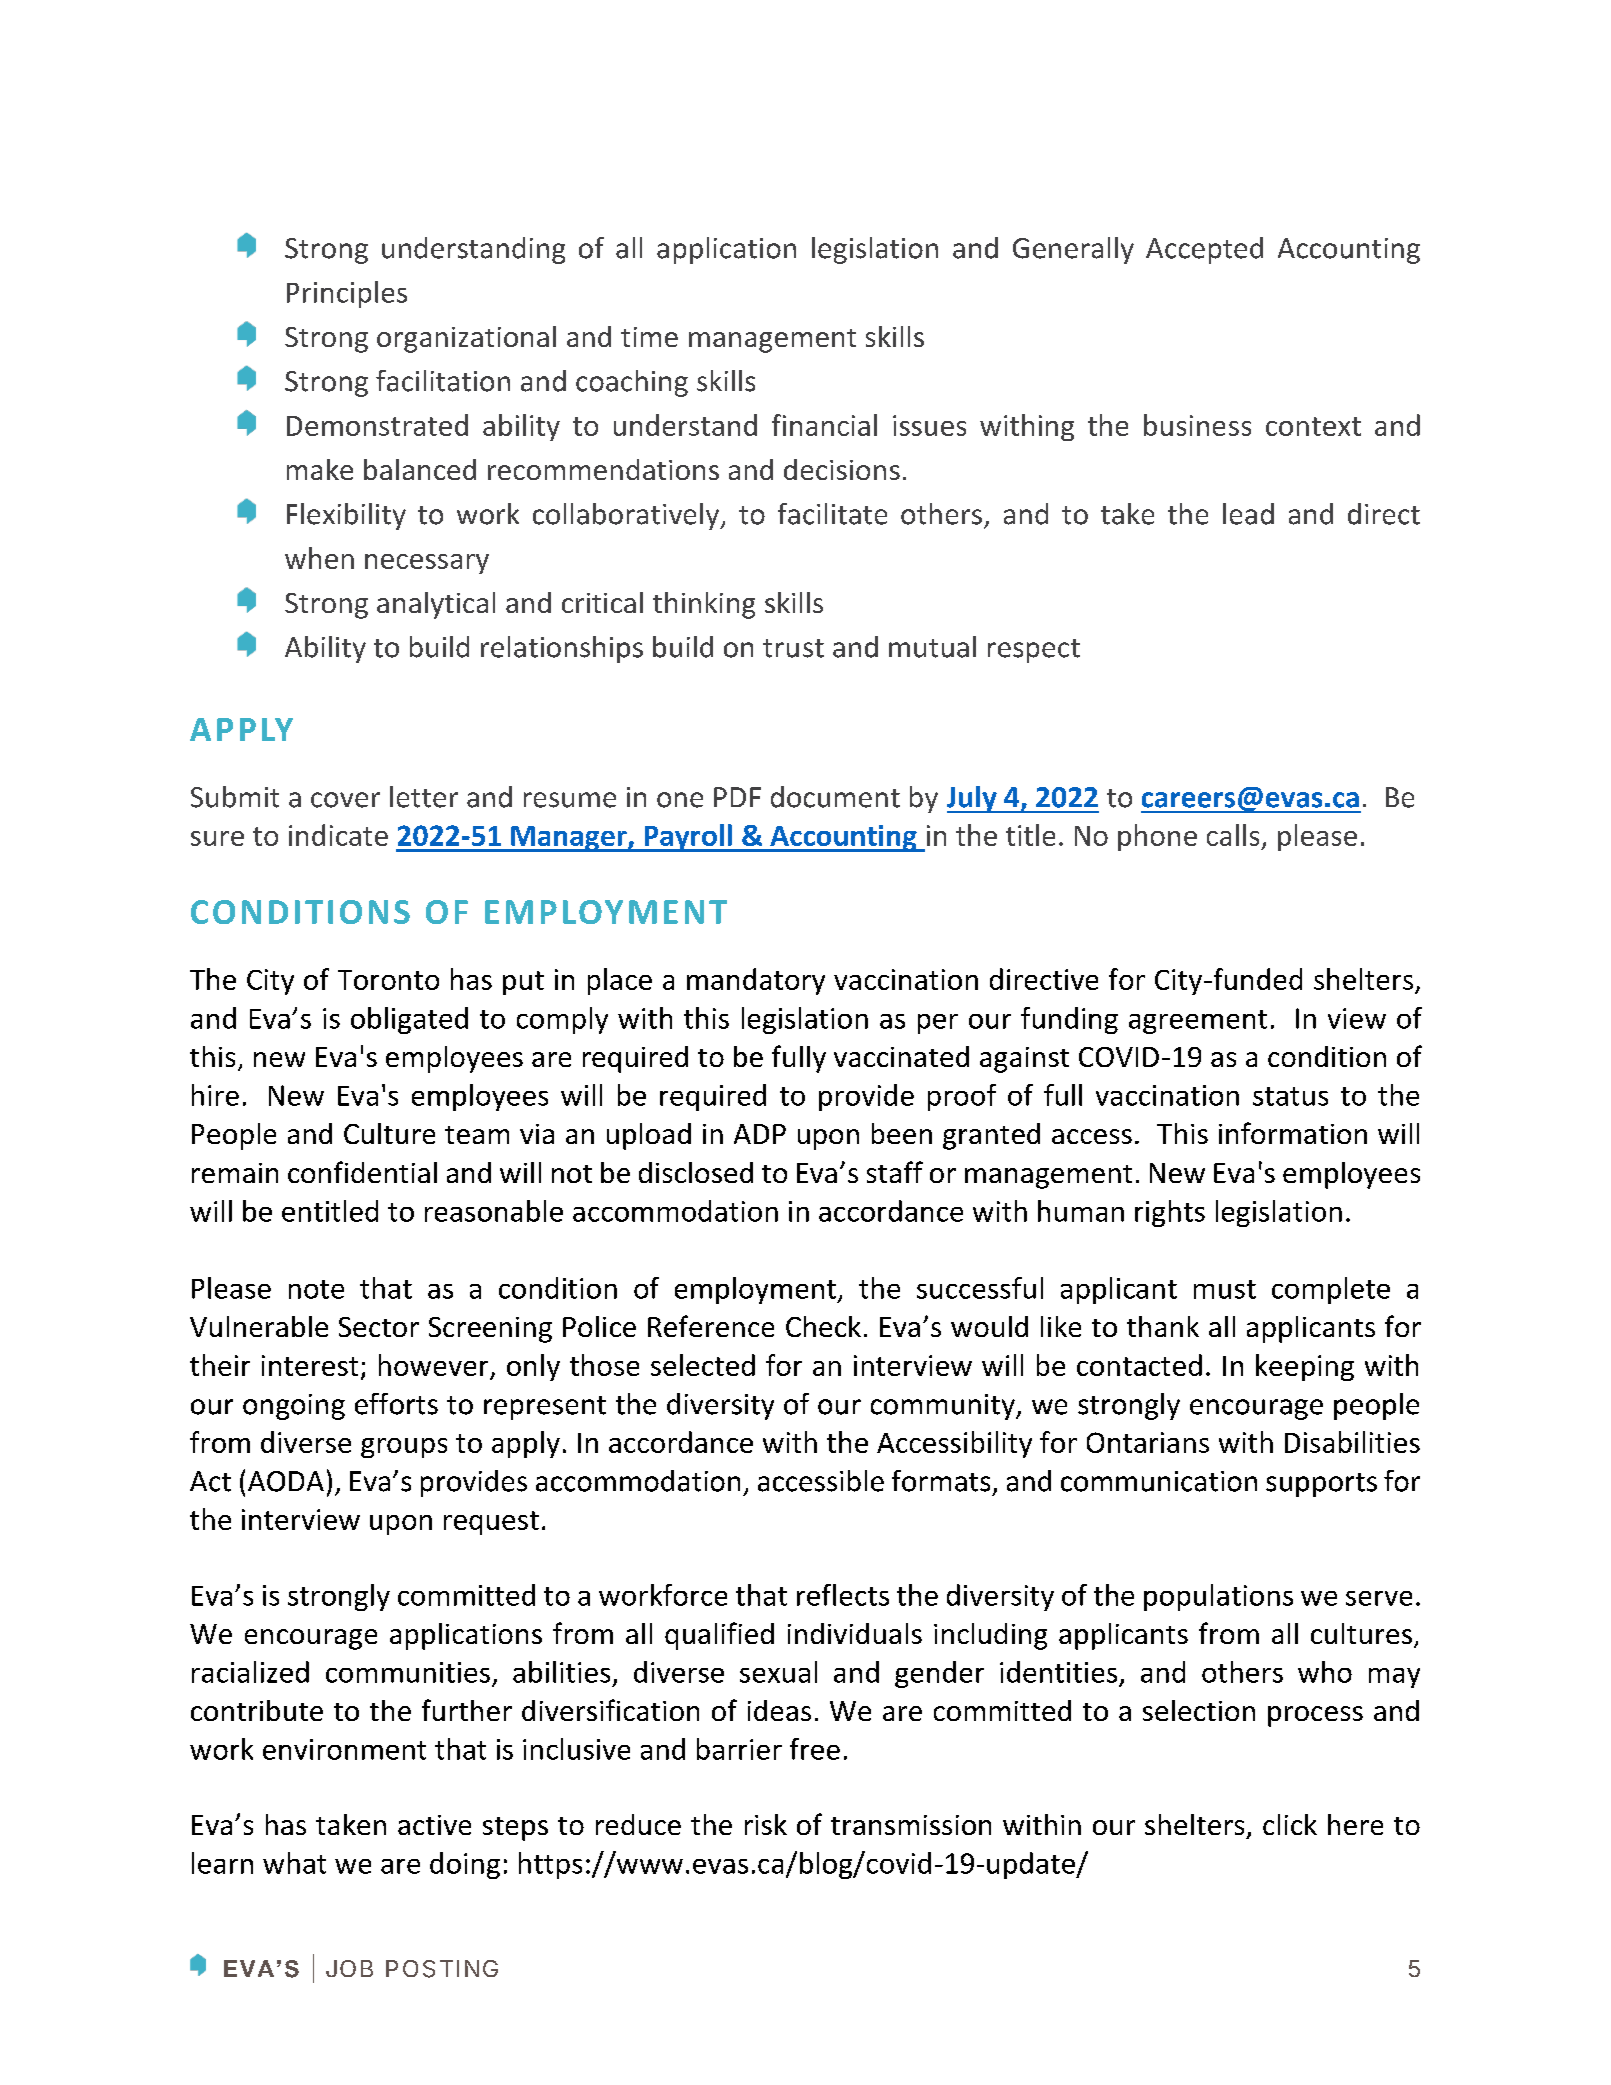 This screenshot has width=1611, height=2085. What do you see at coordinates (835, 797) in the screenshot?
I see `document` at bounding box center [835, 797].
